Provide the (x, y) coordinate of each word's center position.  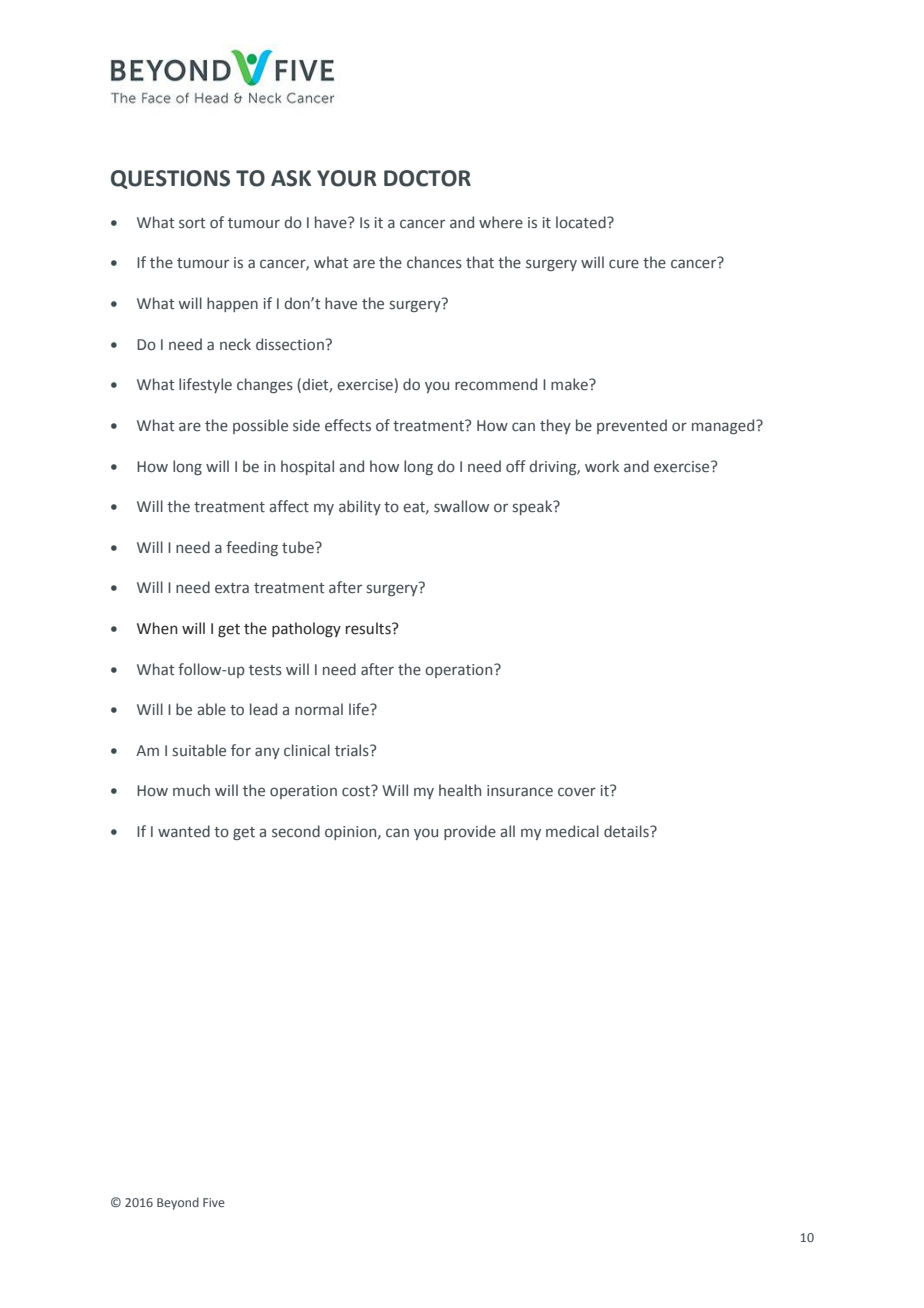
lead (263, 709)
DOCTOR (427, 178)
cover (577, 792)
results (369, 628)
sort (192, 223)
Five (214, 1202)
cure (624, 264)
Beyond (178, 1203)
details (627, 831)
